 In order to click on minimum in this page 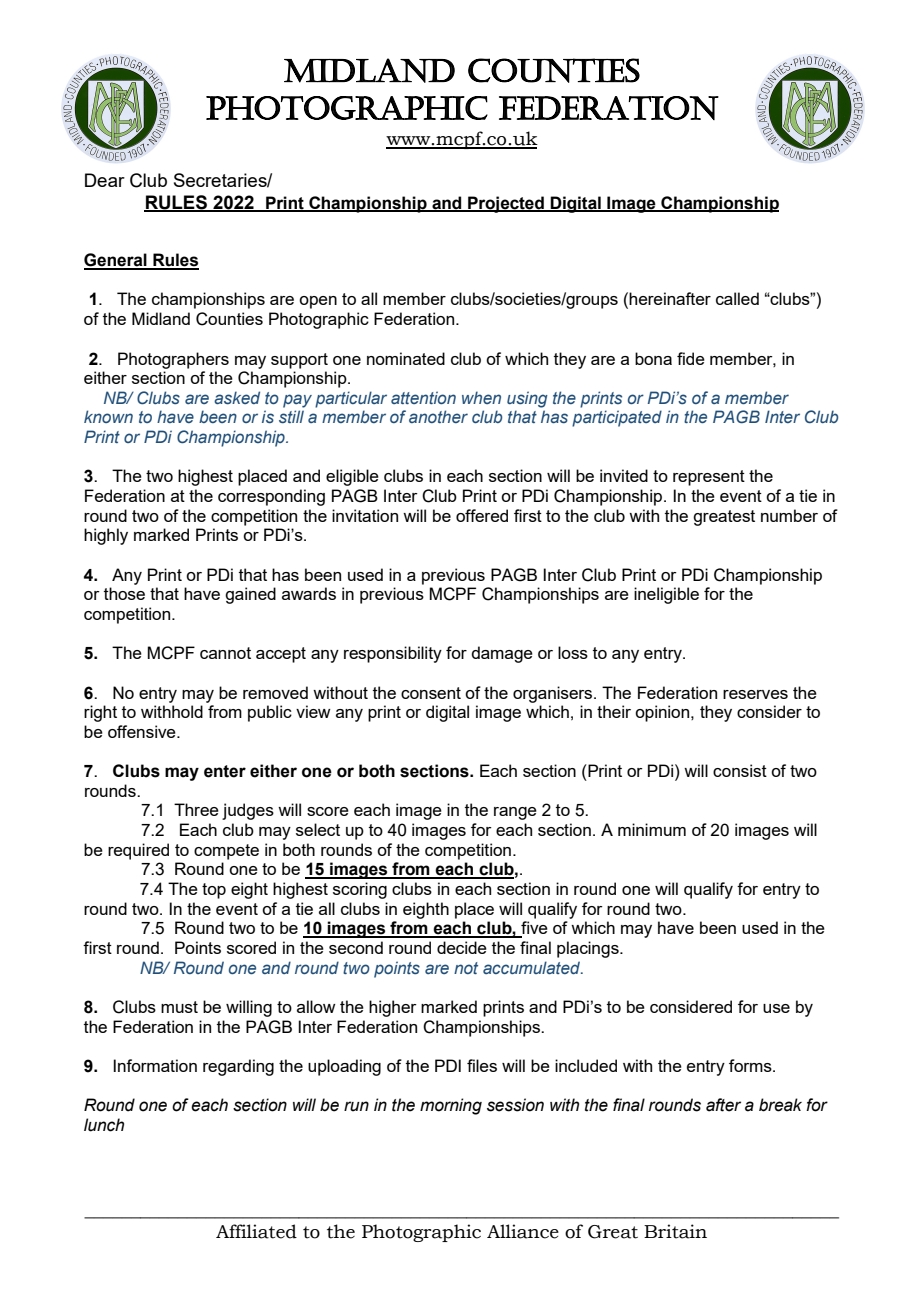, I will do `click(652, 829)`.
